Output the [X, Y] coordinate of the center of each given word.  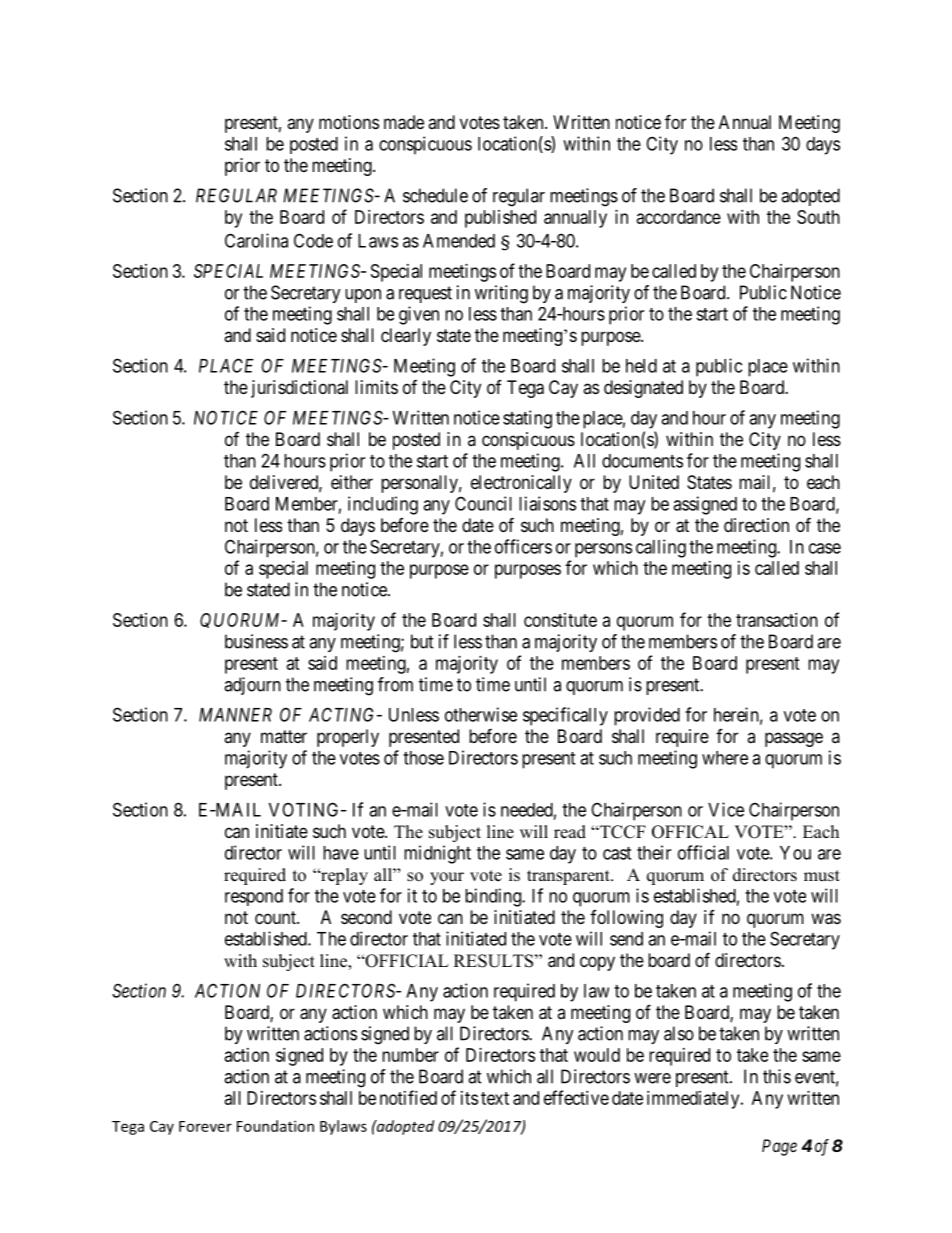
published [500, 219]
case [825, 548]
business [256, 641]
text [495, 1098]
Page [779, 1147]
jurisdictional [299, 389]
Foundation [275, 1126]
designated [643, 389]
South [818, 217]
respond [254, 897]
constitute [560, 620]
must [822, 876]
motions [349, 122]
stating [527, 419]
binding [494, 897]
